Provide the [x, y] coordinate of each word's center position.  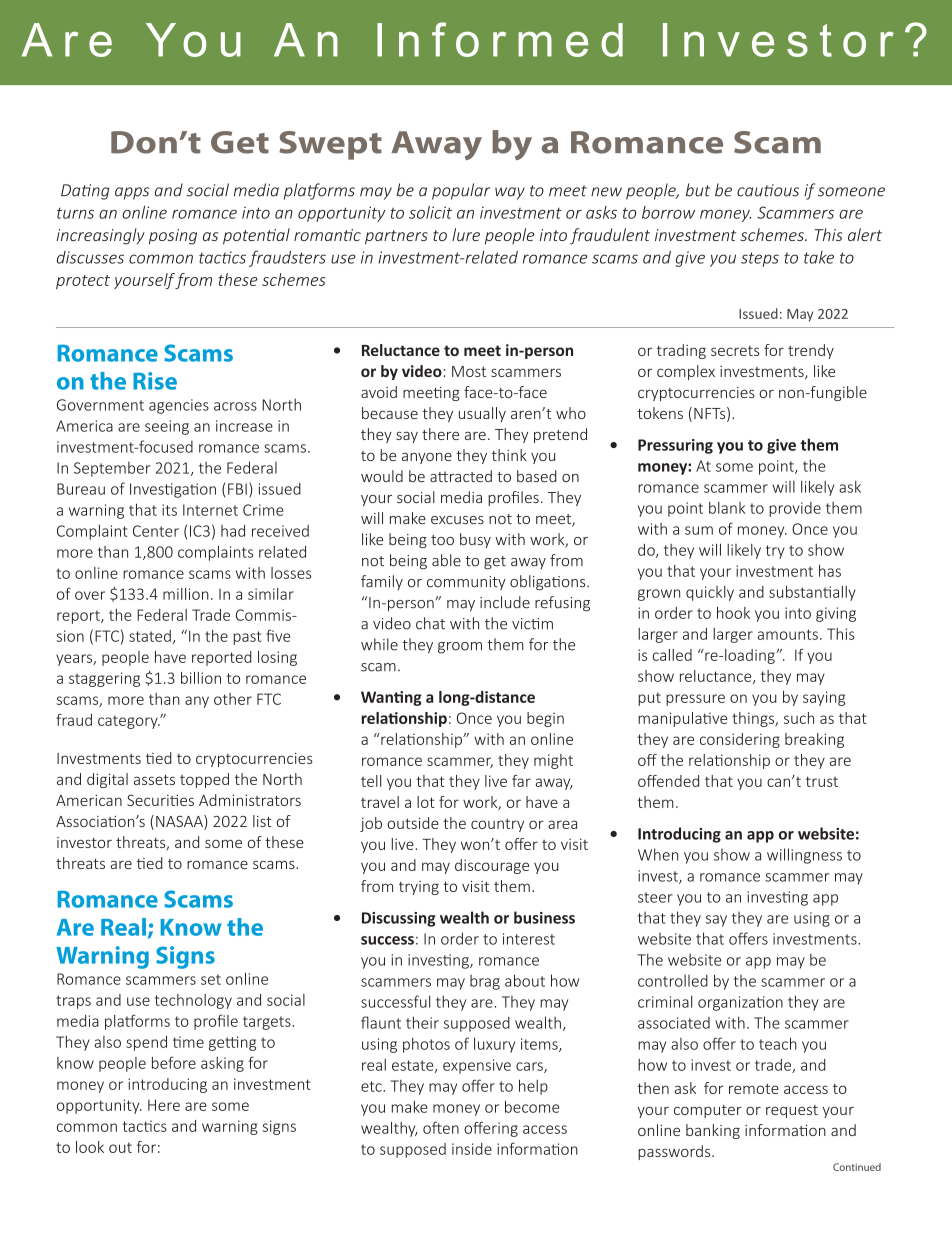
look [90, 1147]
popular [461, 191]
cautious [768, 190]
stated [150, 636]
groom [460, 648]
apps [132, 193]
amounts [788, 634]
